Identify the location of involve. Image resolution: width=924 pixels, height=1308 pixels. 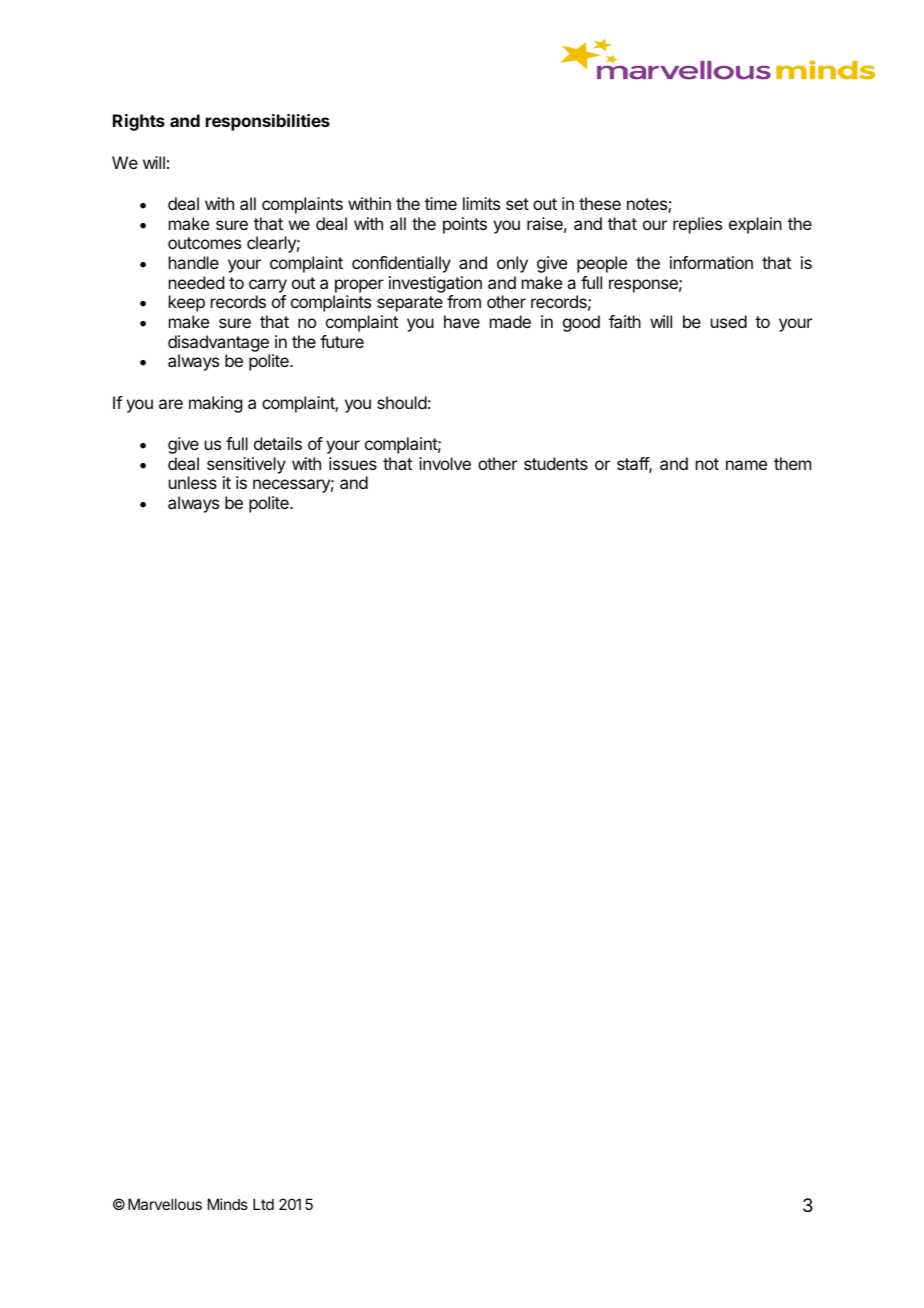
(445, 463).
